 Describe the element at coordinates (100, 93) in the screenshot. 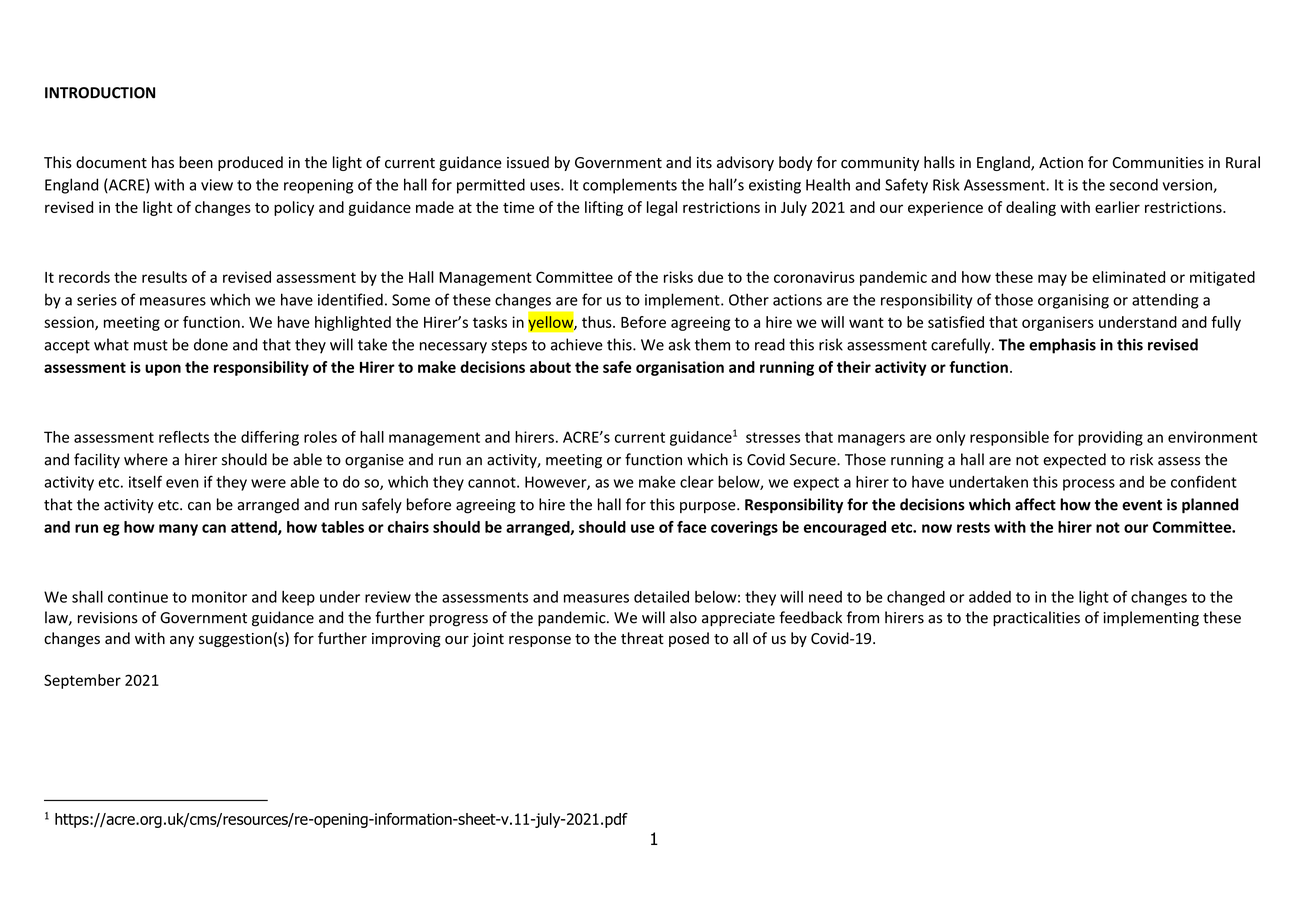

I see `INTRODUCTION` at that location.
